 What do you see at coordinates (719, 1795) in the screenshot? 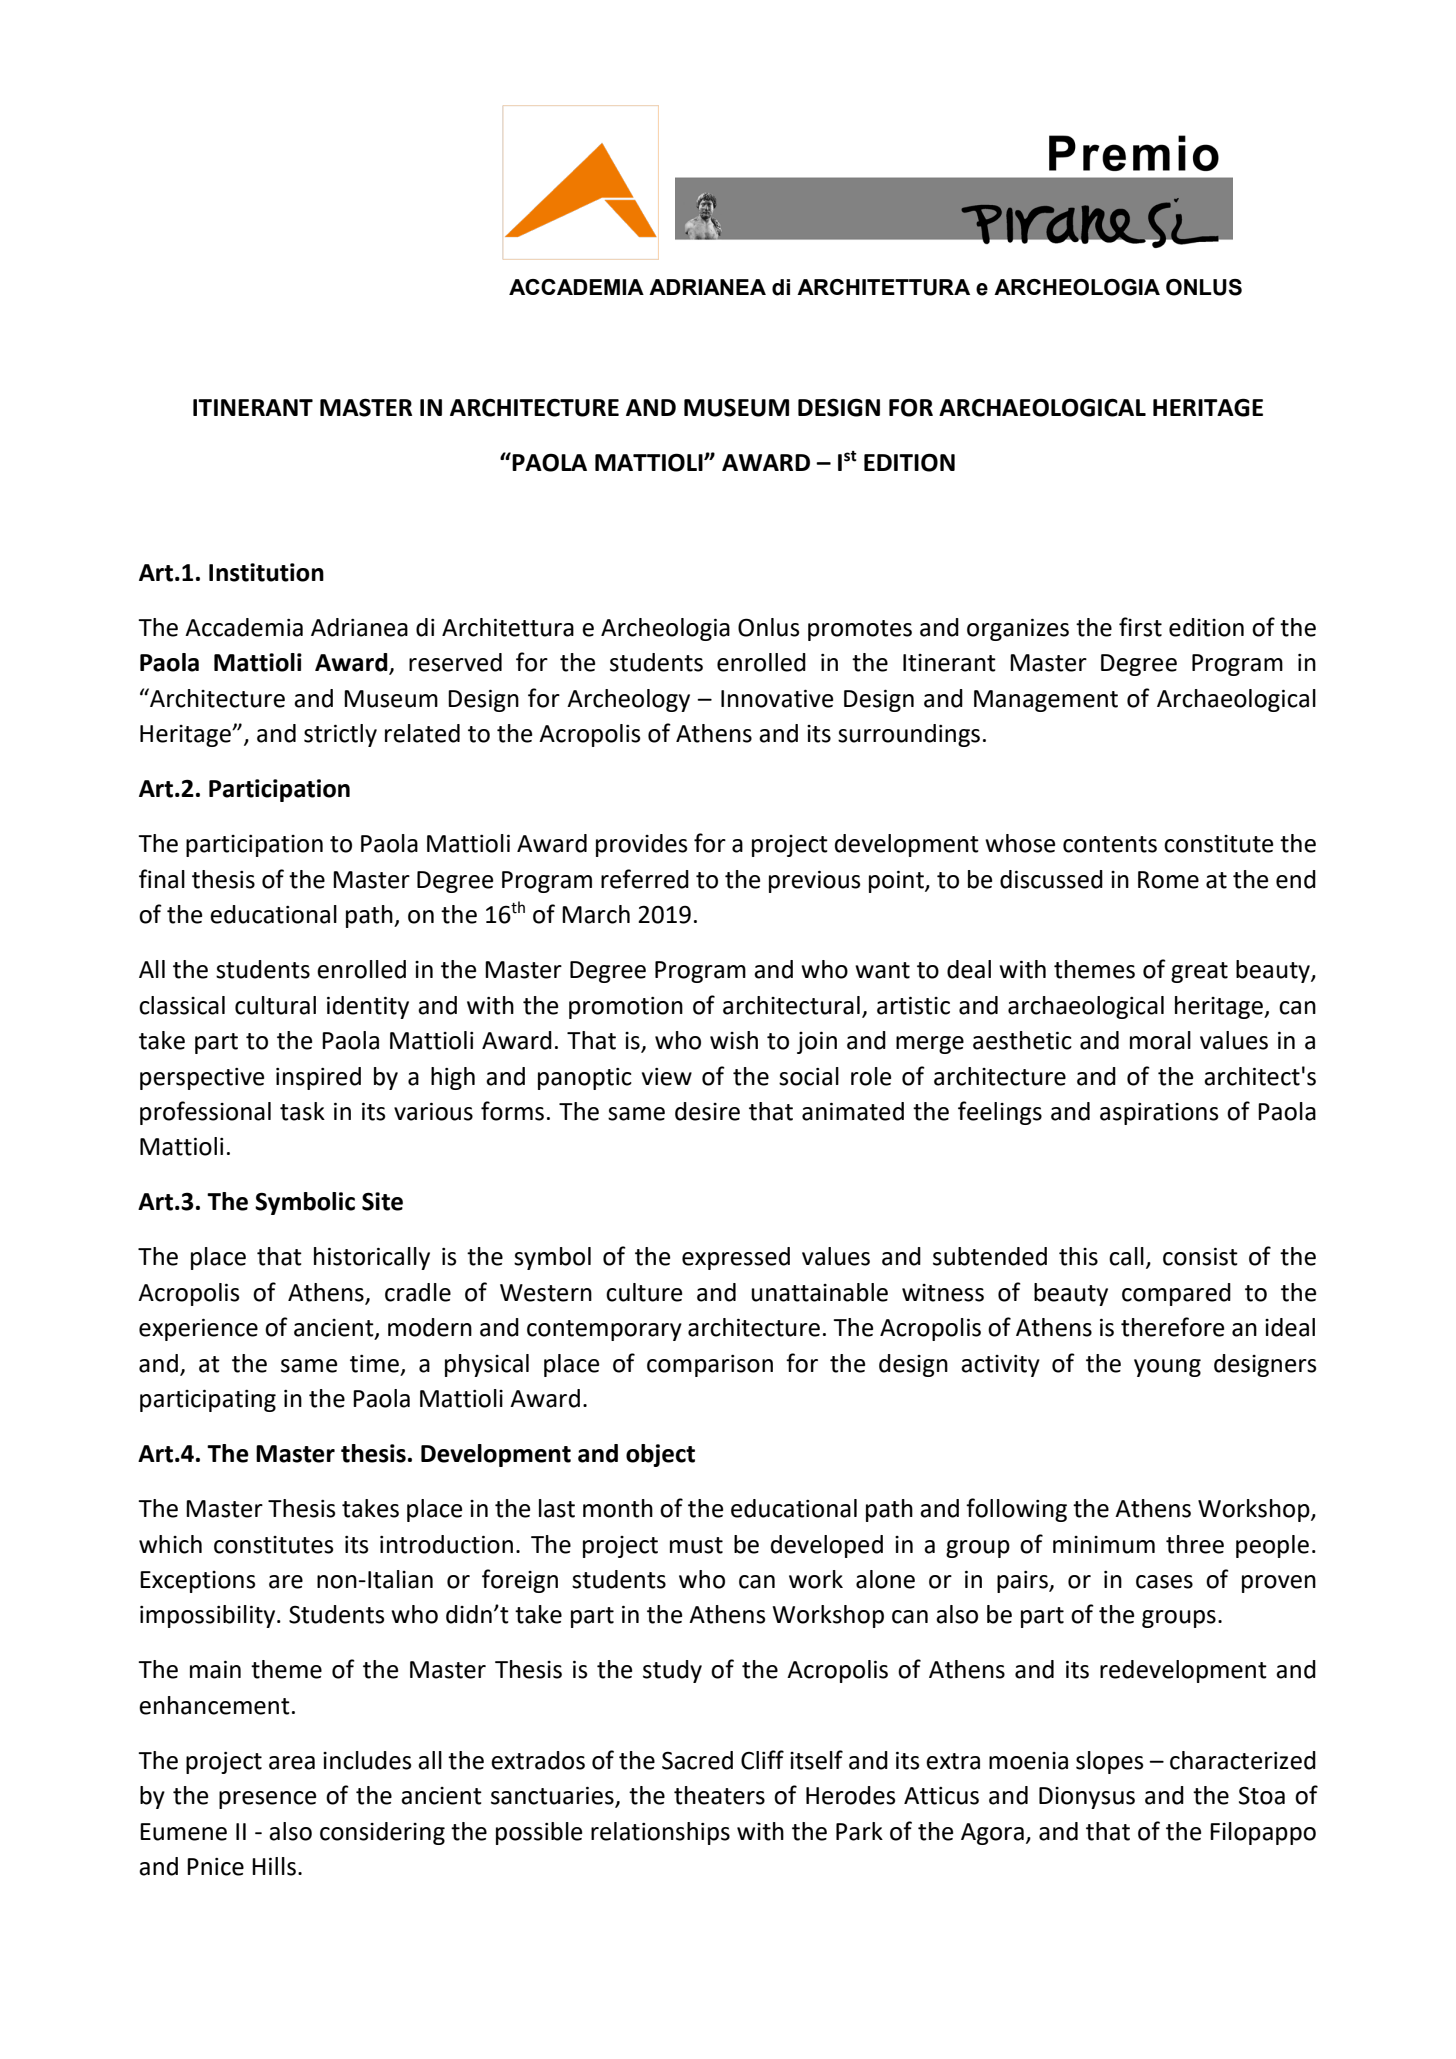
I see `theaters` at bounding box center [719, 1795].
